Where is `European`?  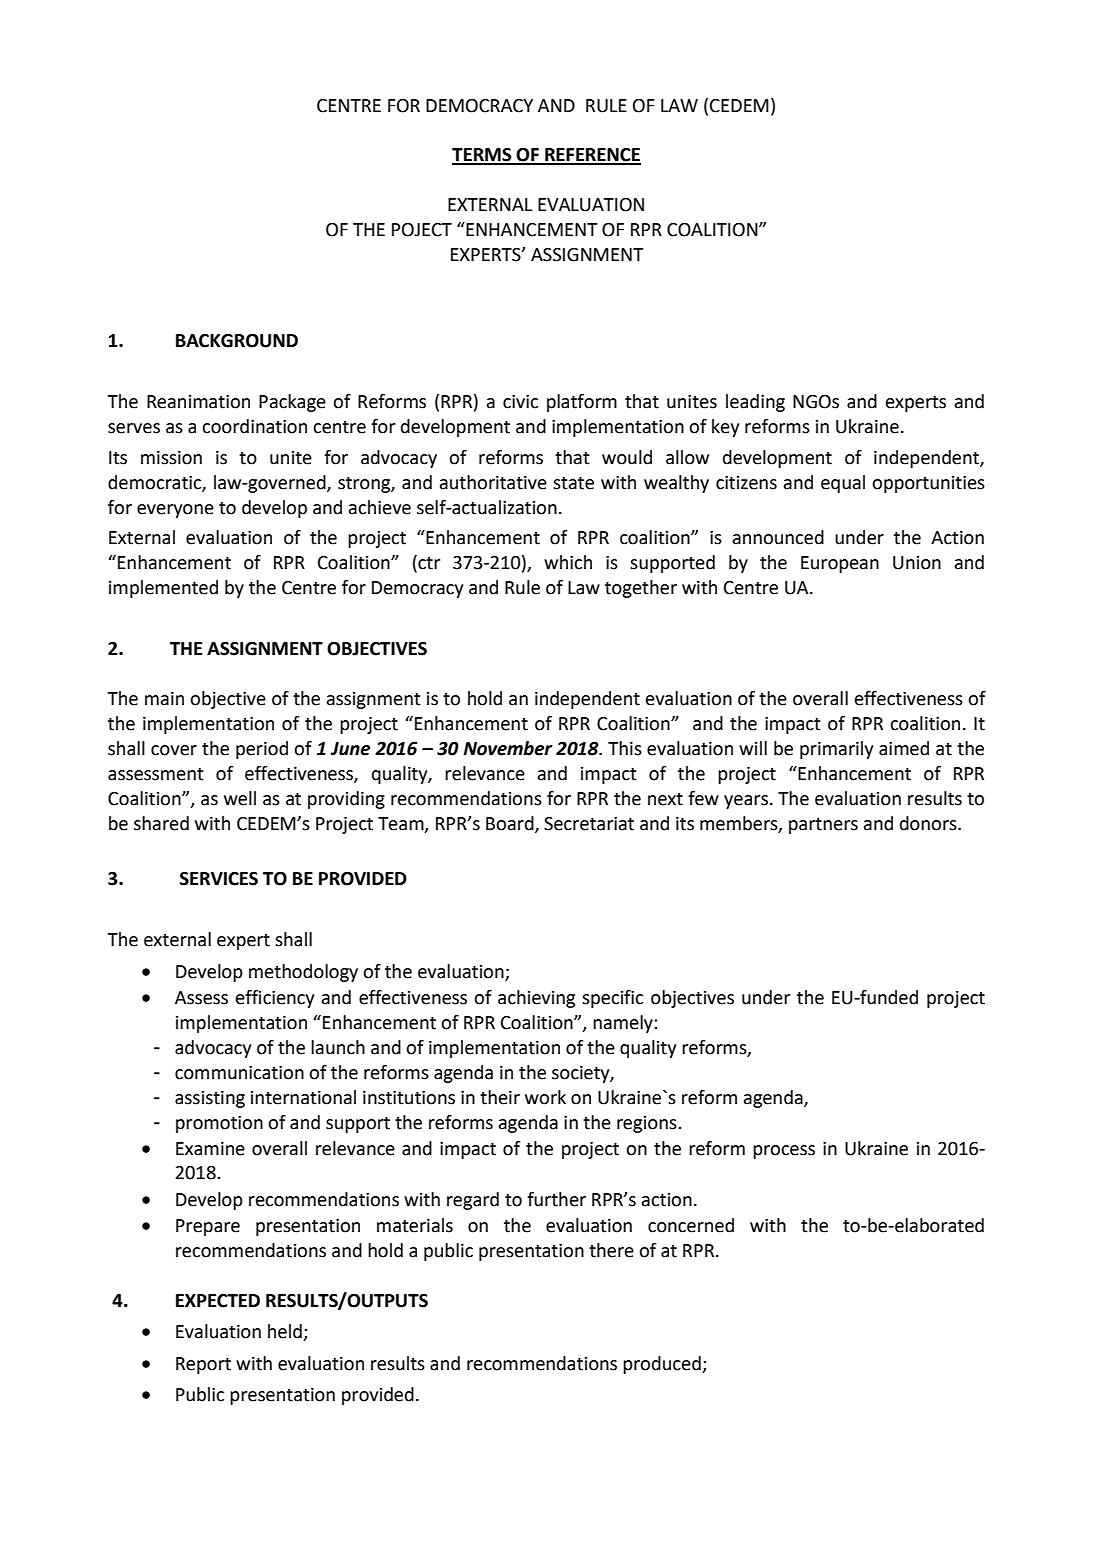 European is located at coordinates (840, 564).
